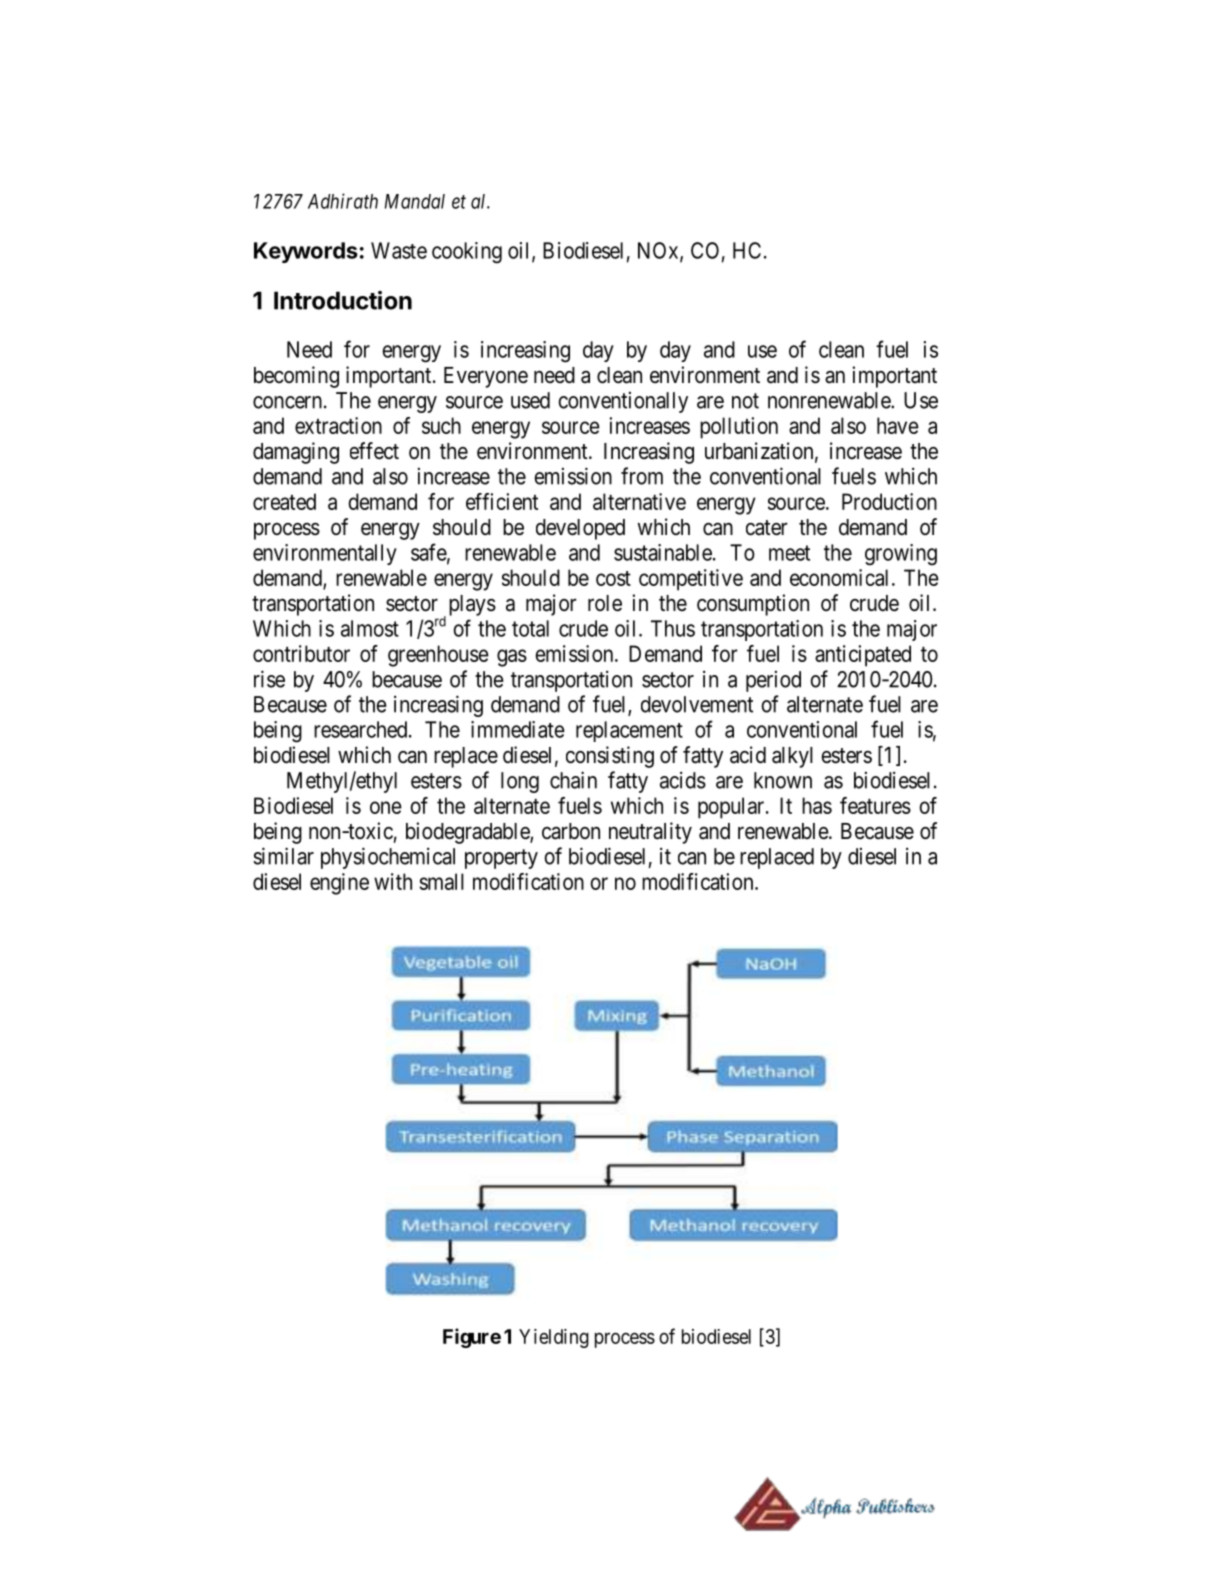 The image size is (1226, 1586). I want to click on role, so click(605, 603).
